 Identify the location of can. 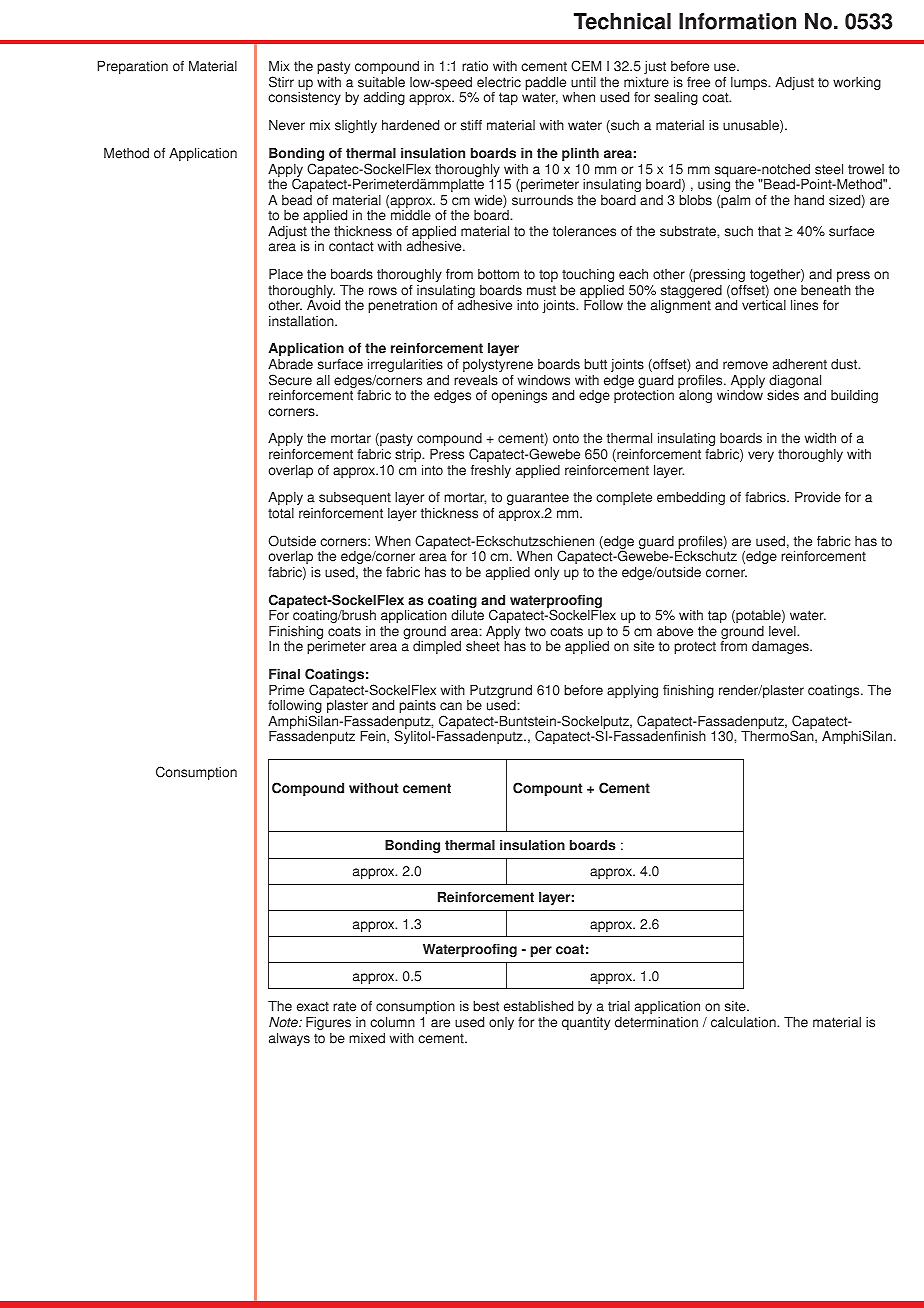
(451, 706).
